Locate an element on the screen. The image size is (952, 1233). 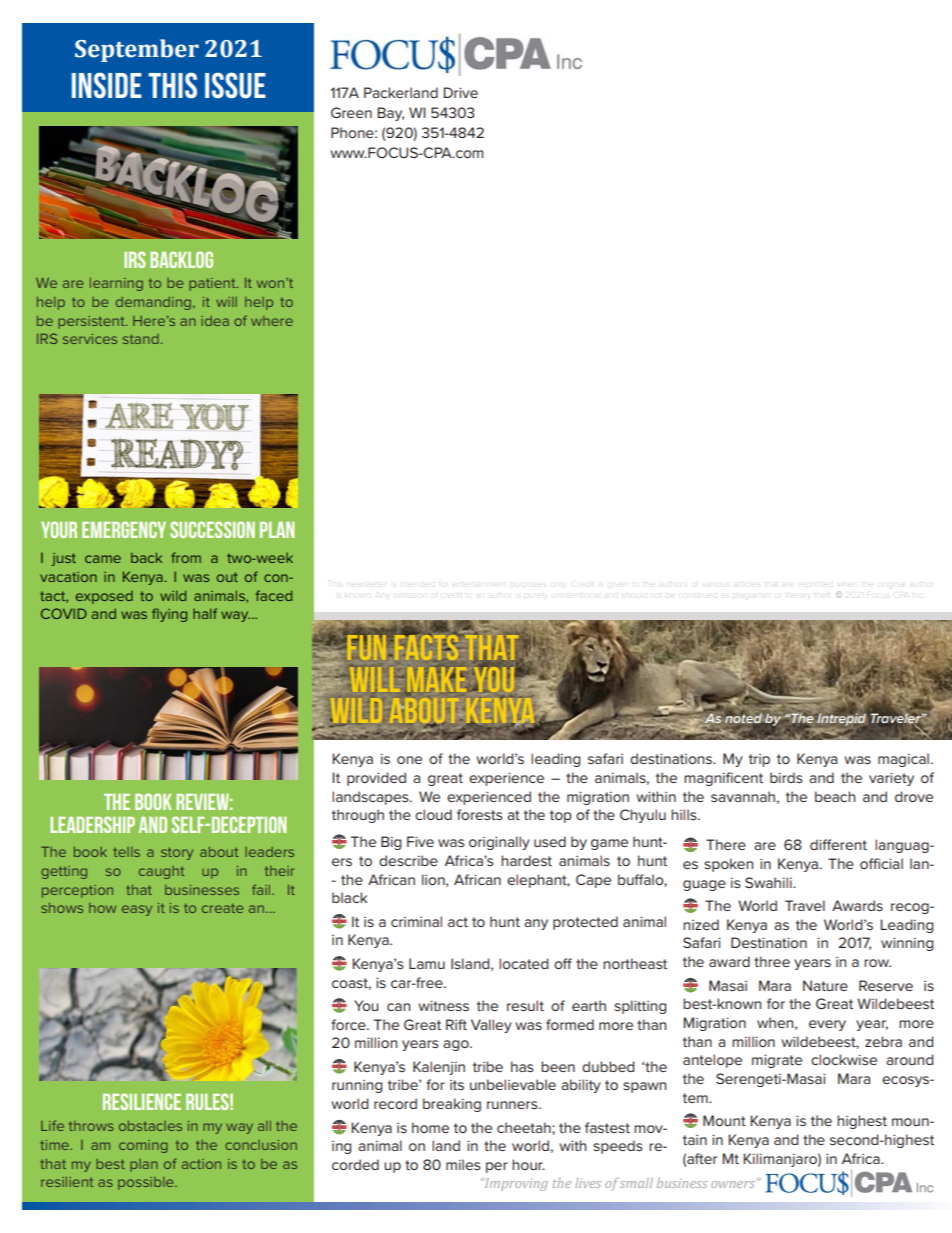
idea is located at coordinates (215, 321).
